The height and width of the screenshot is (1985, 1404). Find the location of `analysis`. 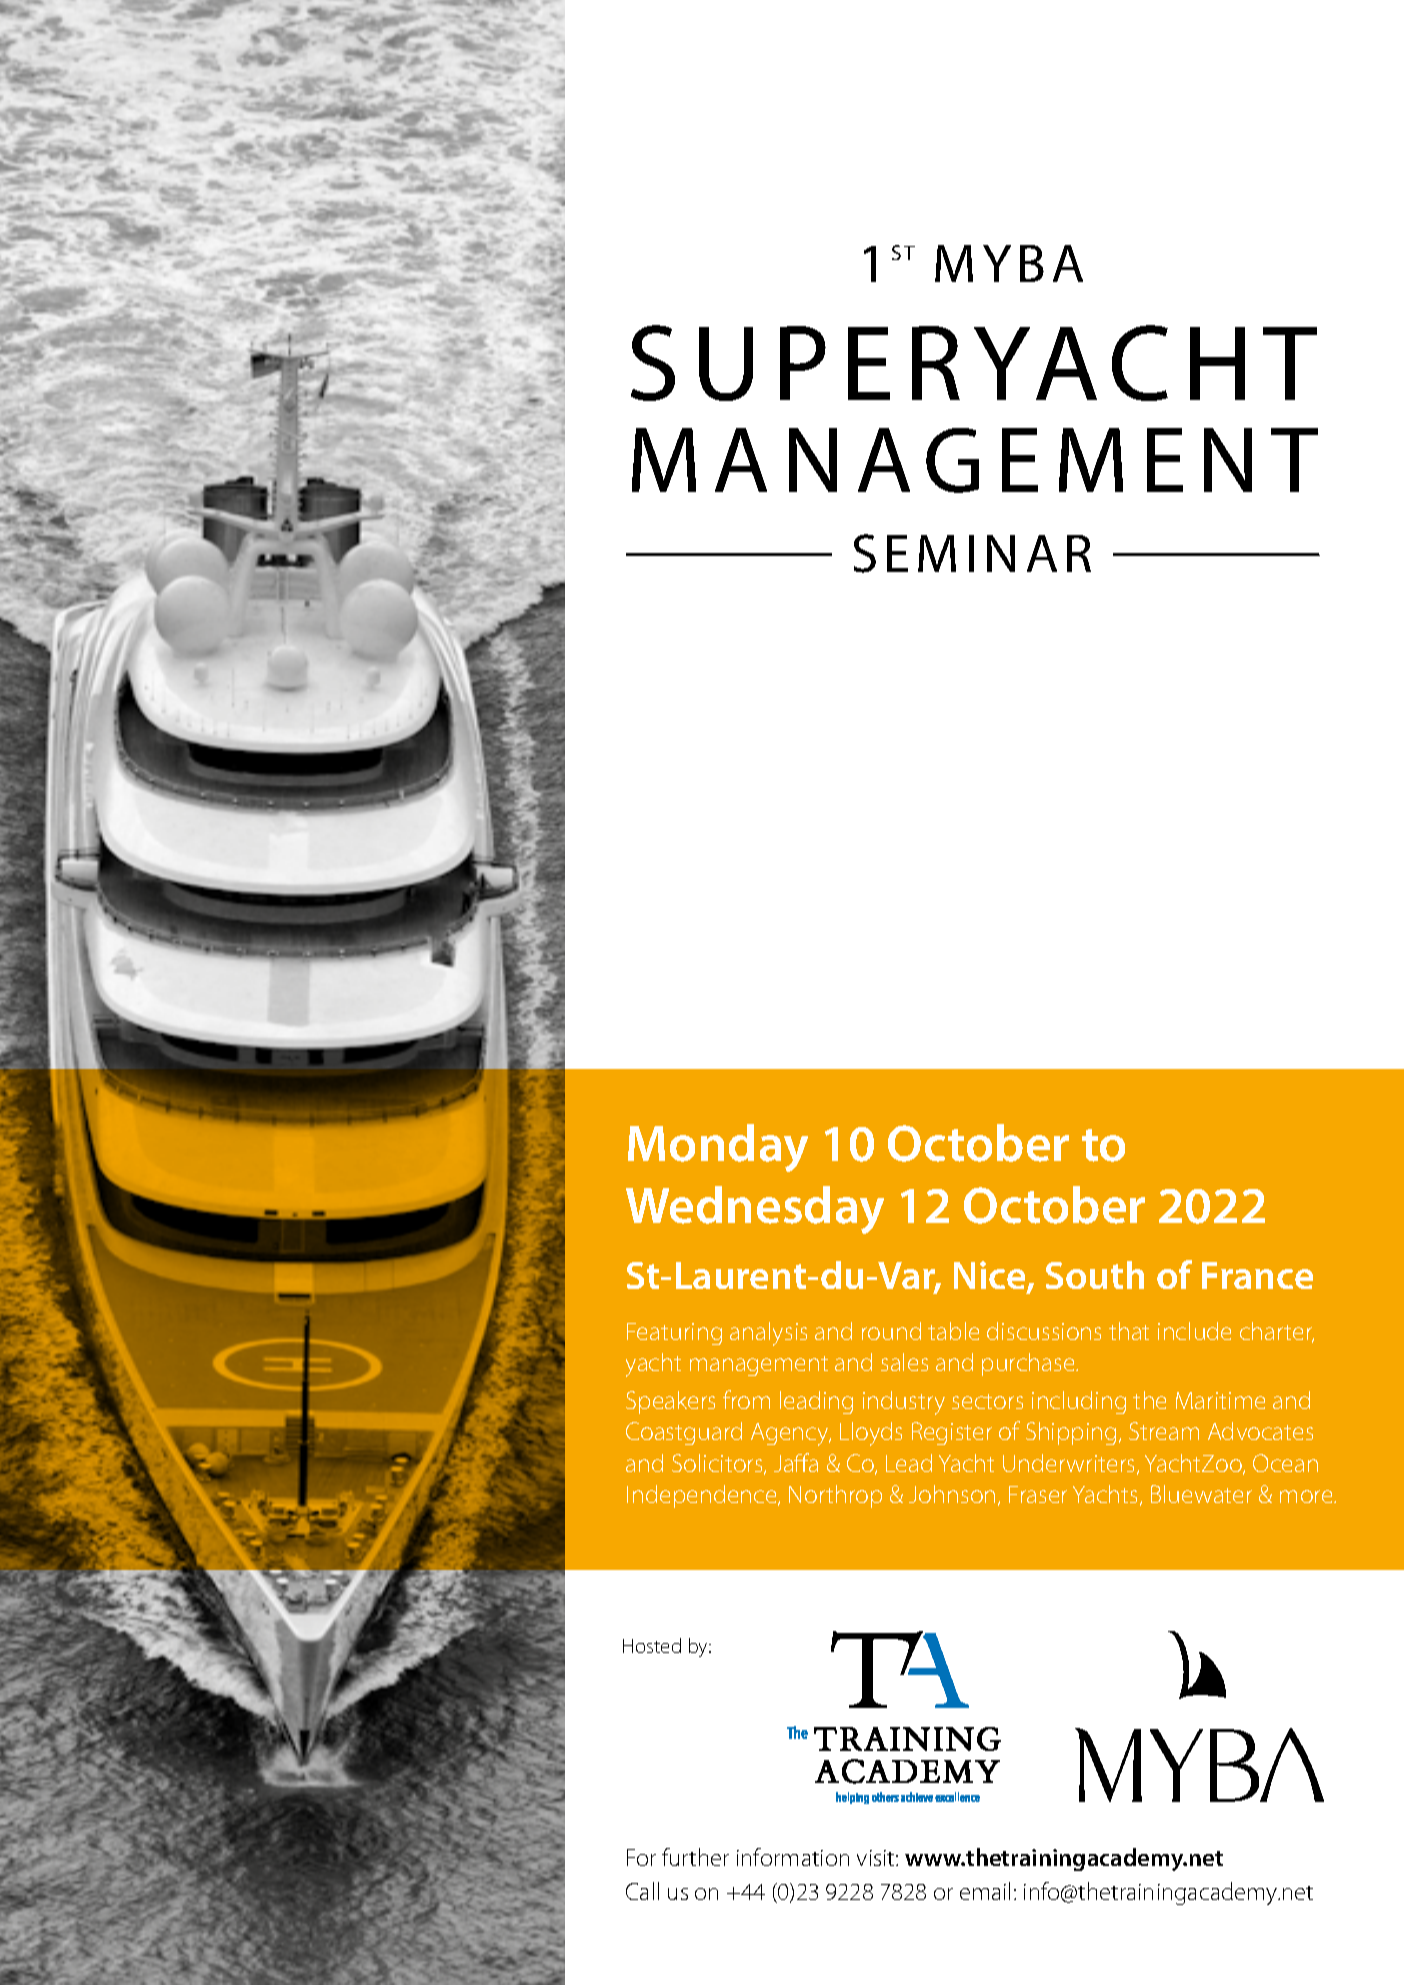

analysis is located at coordinates (768, 1334).
